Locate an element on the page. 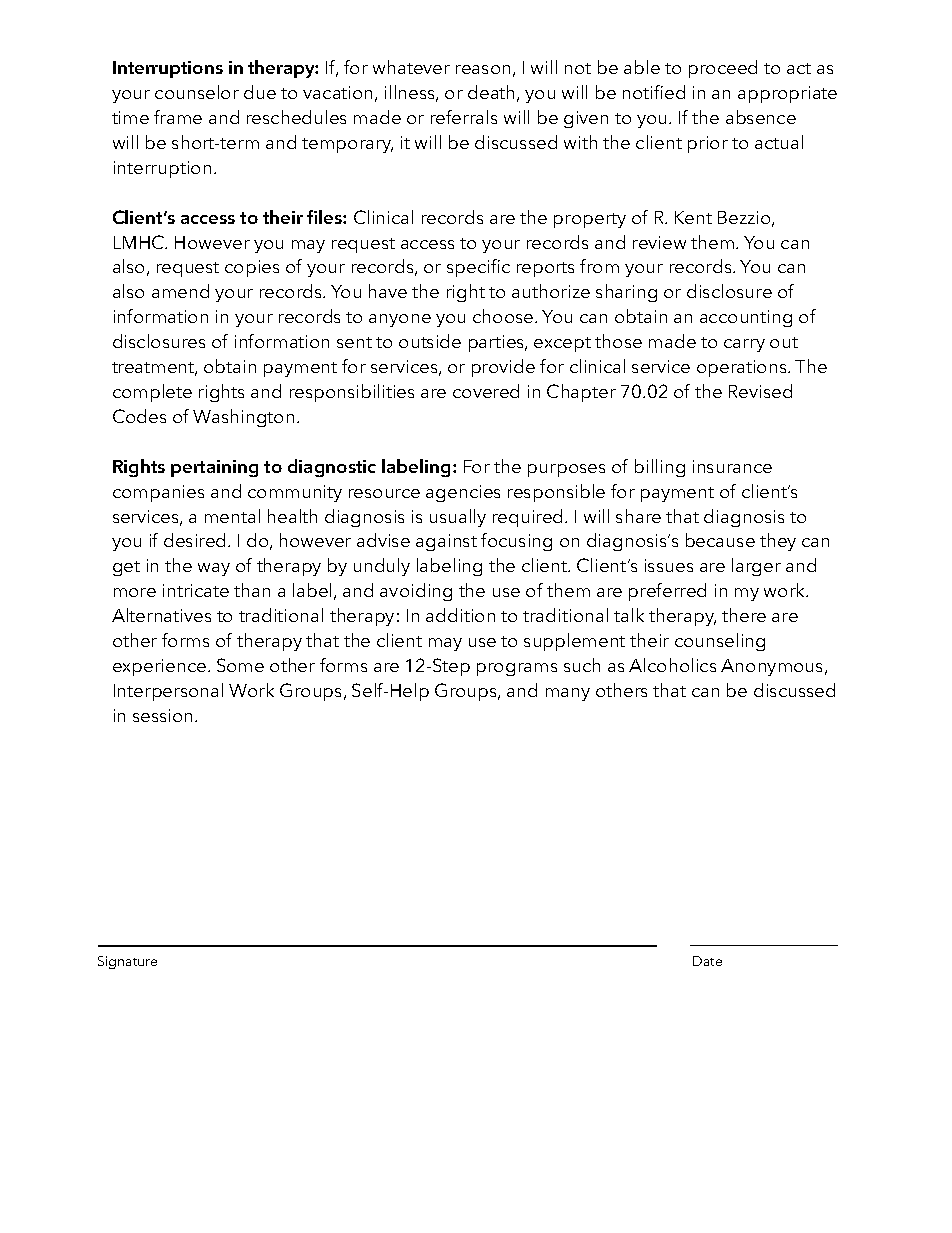  mental is located at coordinates (232, 516).
